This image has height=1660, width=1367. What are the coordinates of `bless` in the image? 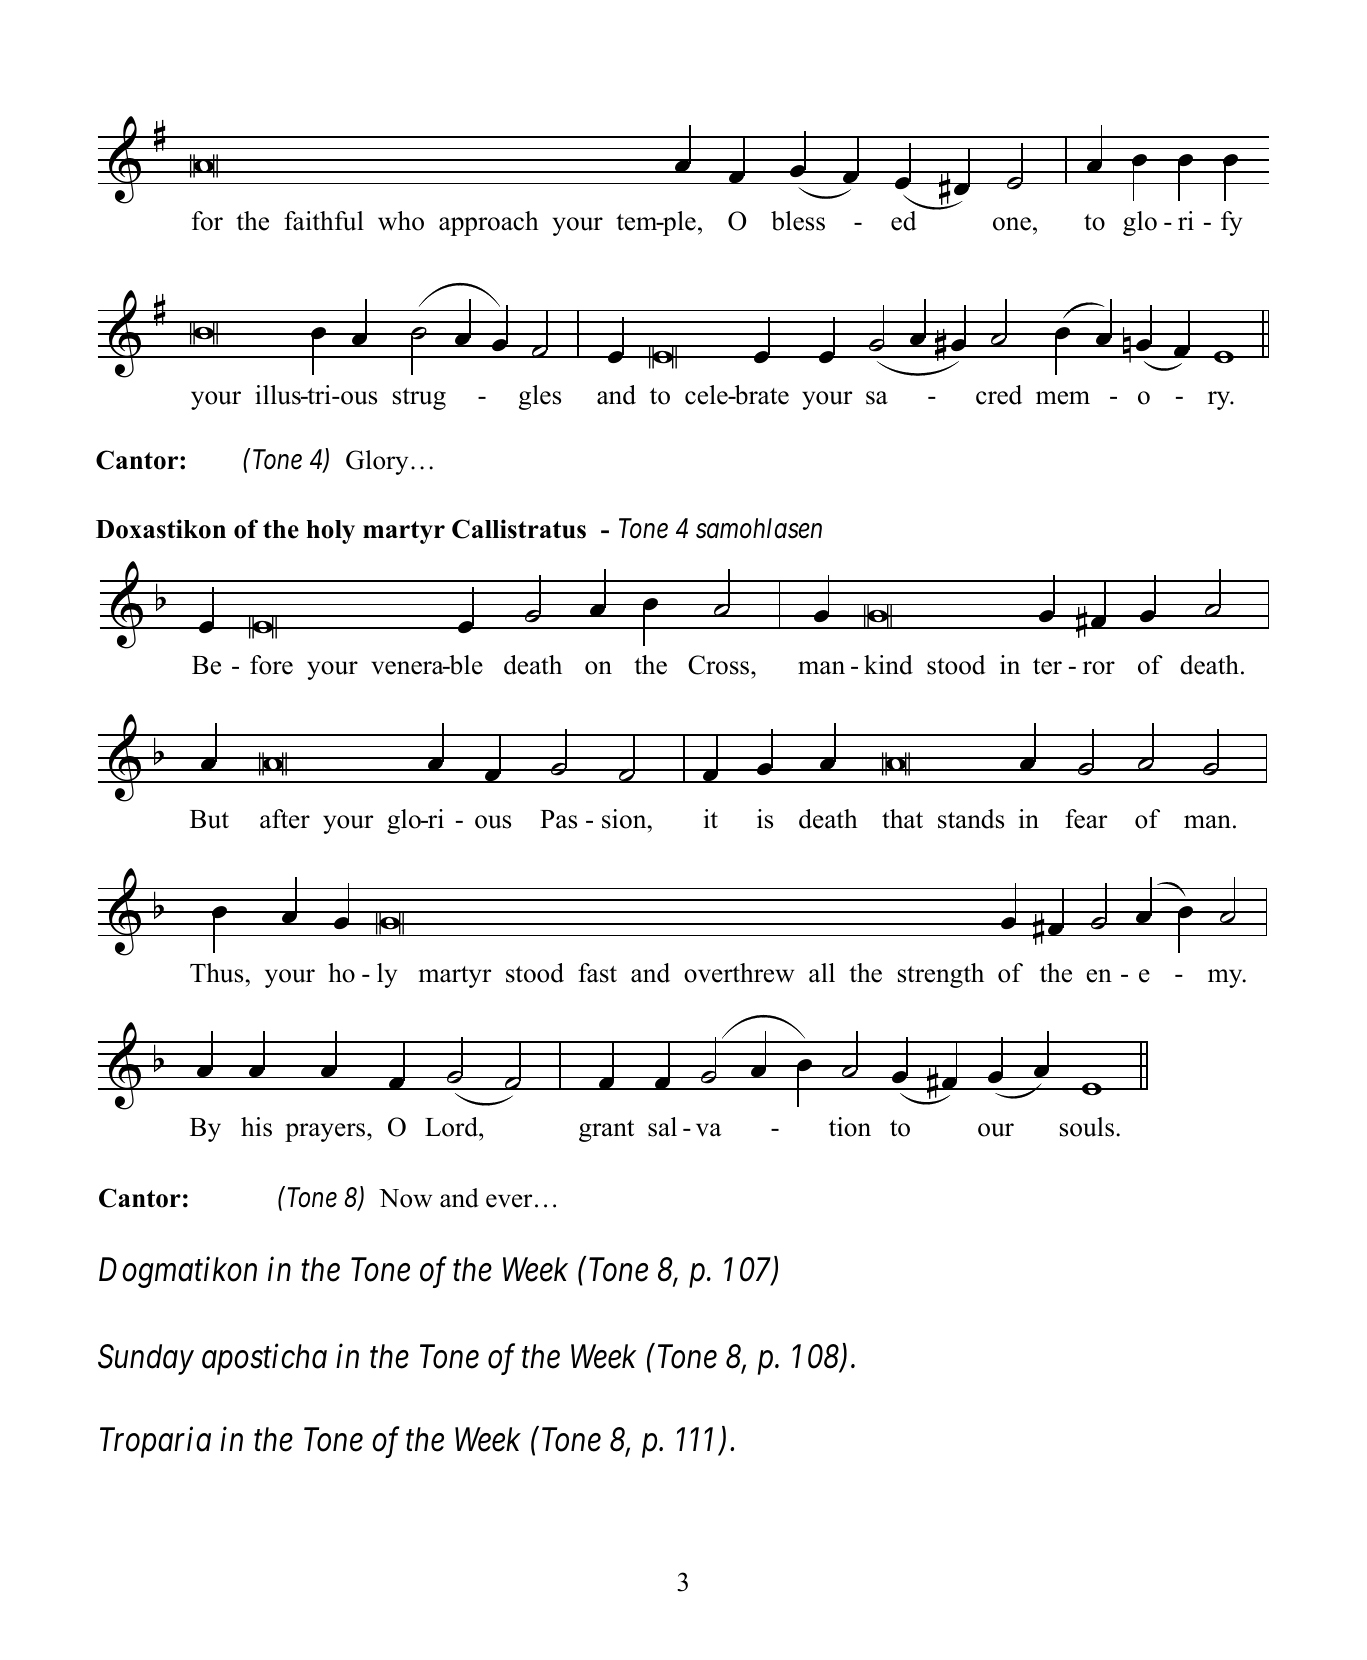 It's located at (798, 221).
